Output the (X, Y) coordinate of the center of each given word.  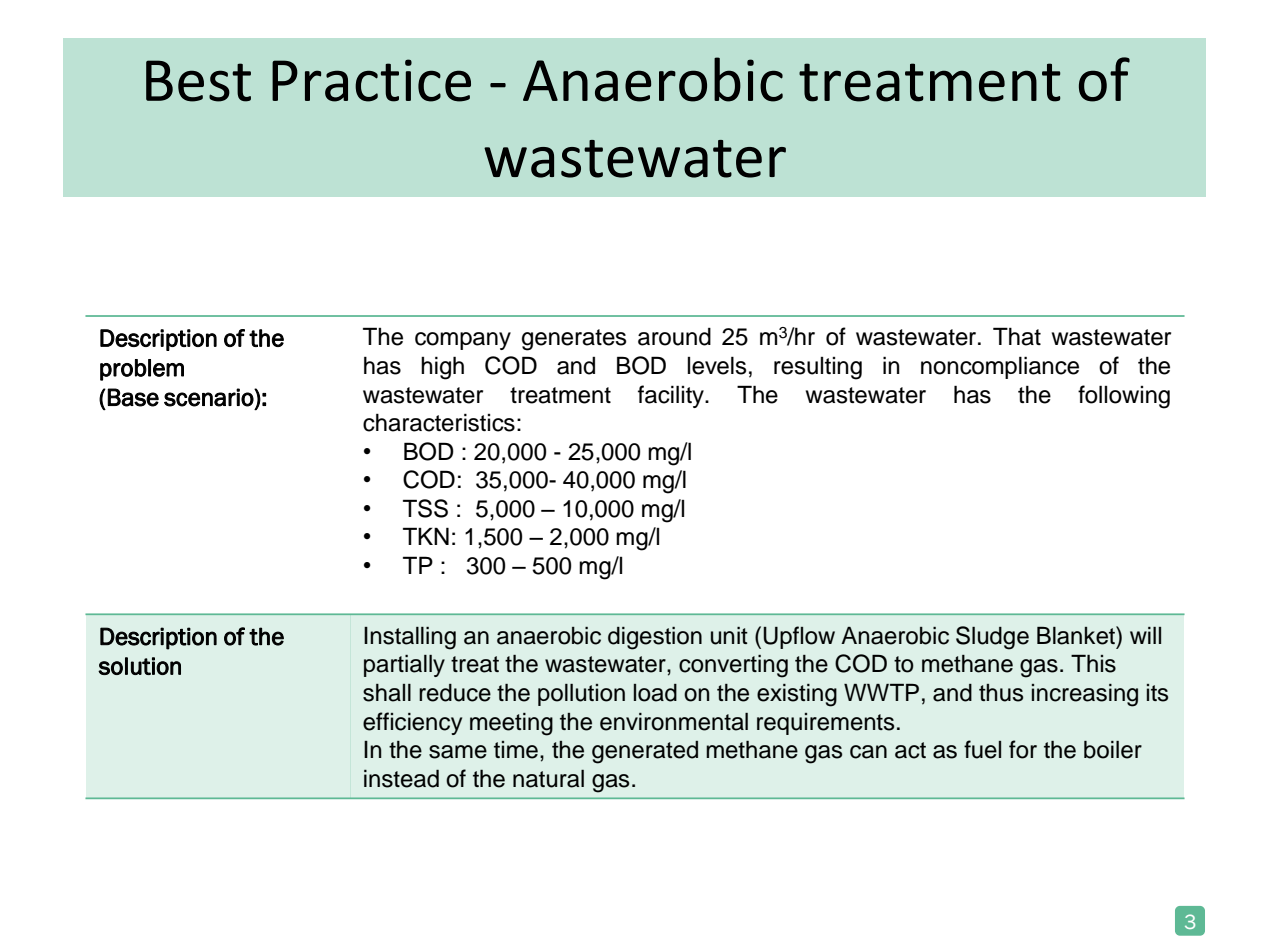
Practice (371, 80)
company (463, 341)
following (1124, 397)
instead (401, 778)
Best (198, 81)
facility (672, 396)
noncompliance (1000, 367)
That (1017, 336)
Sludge (992, 638)
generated (645, 752)
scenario (209, 397)
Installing (410, 638)
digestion (655, 638)
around (674, 337)
